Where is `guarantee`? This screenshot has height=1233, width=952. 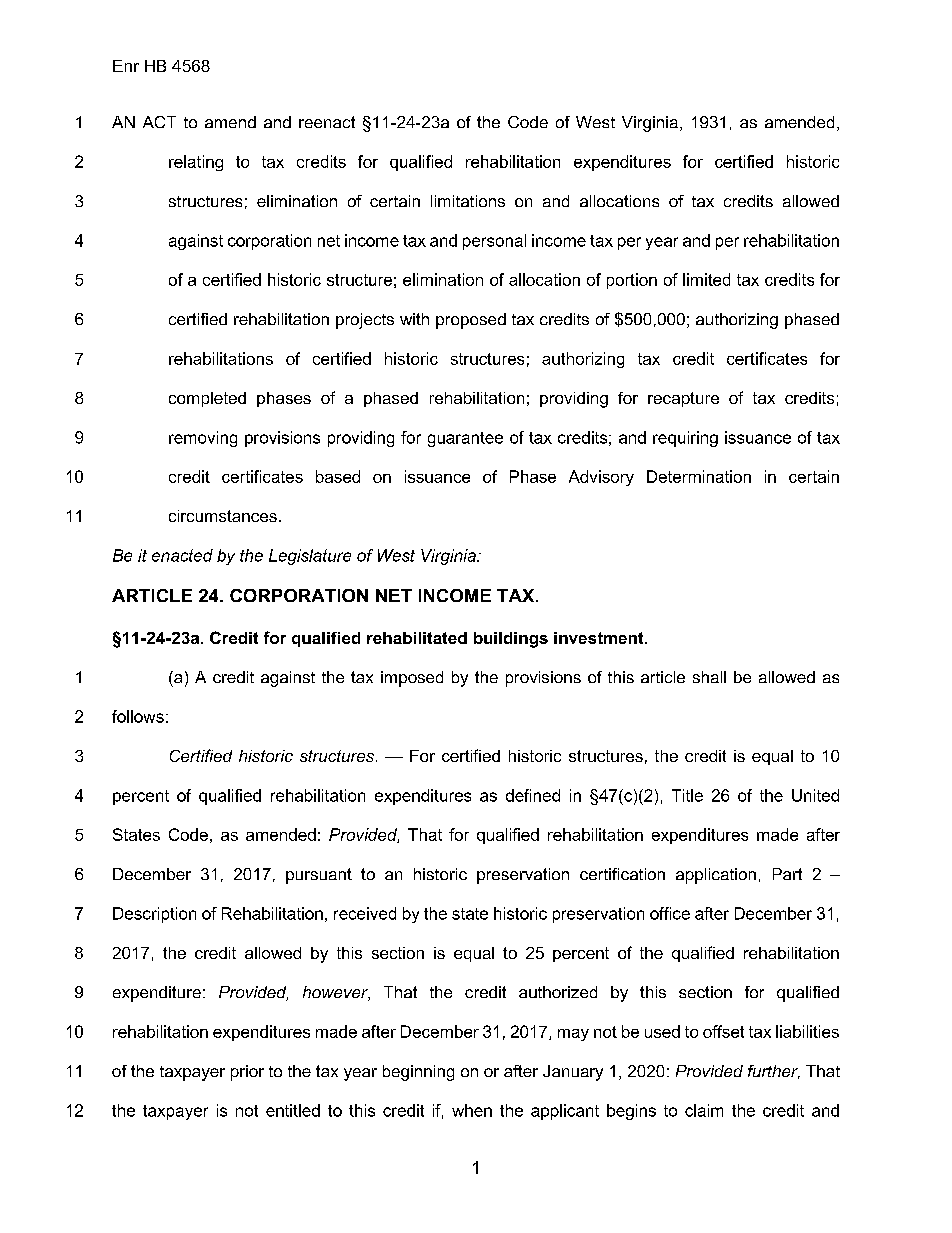
guarantee is located at coordinates (465, 439).
